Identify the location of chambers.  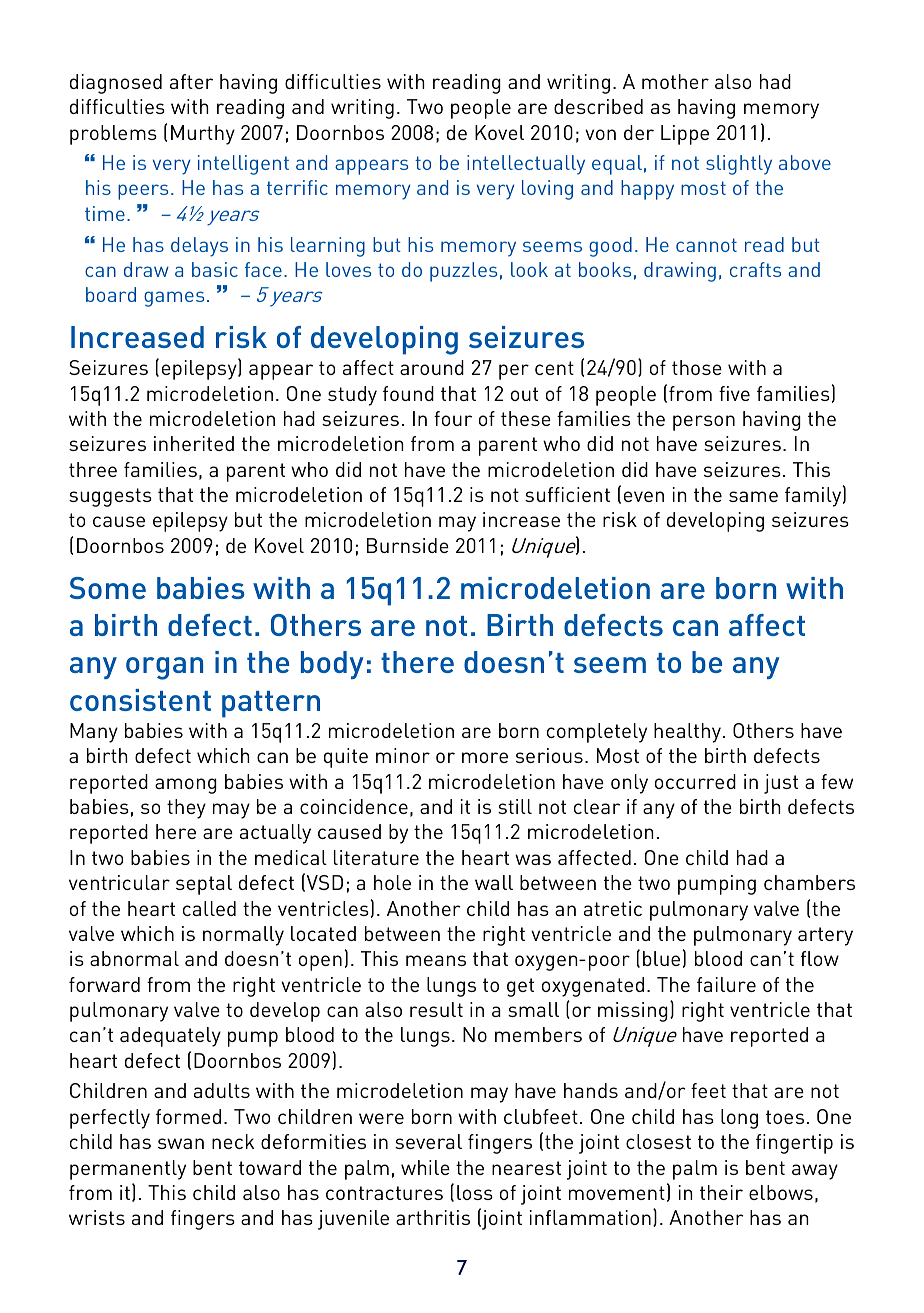
(809, 882).
